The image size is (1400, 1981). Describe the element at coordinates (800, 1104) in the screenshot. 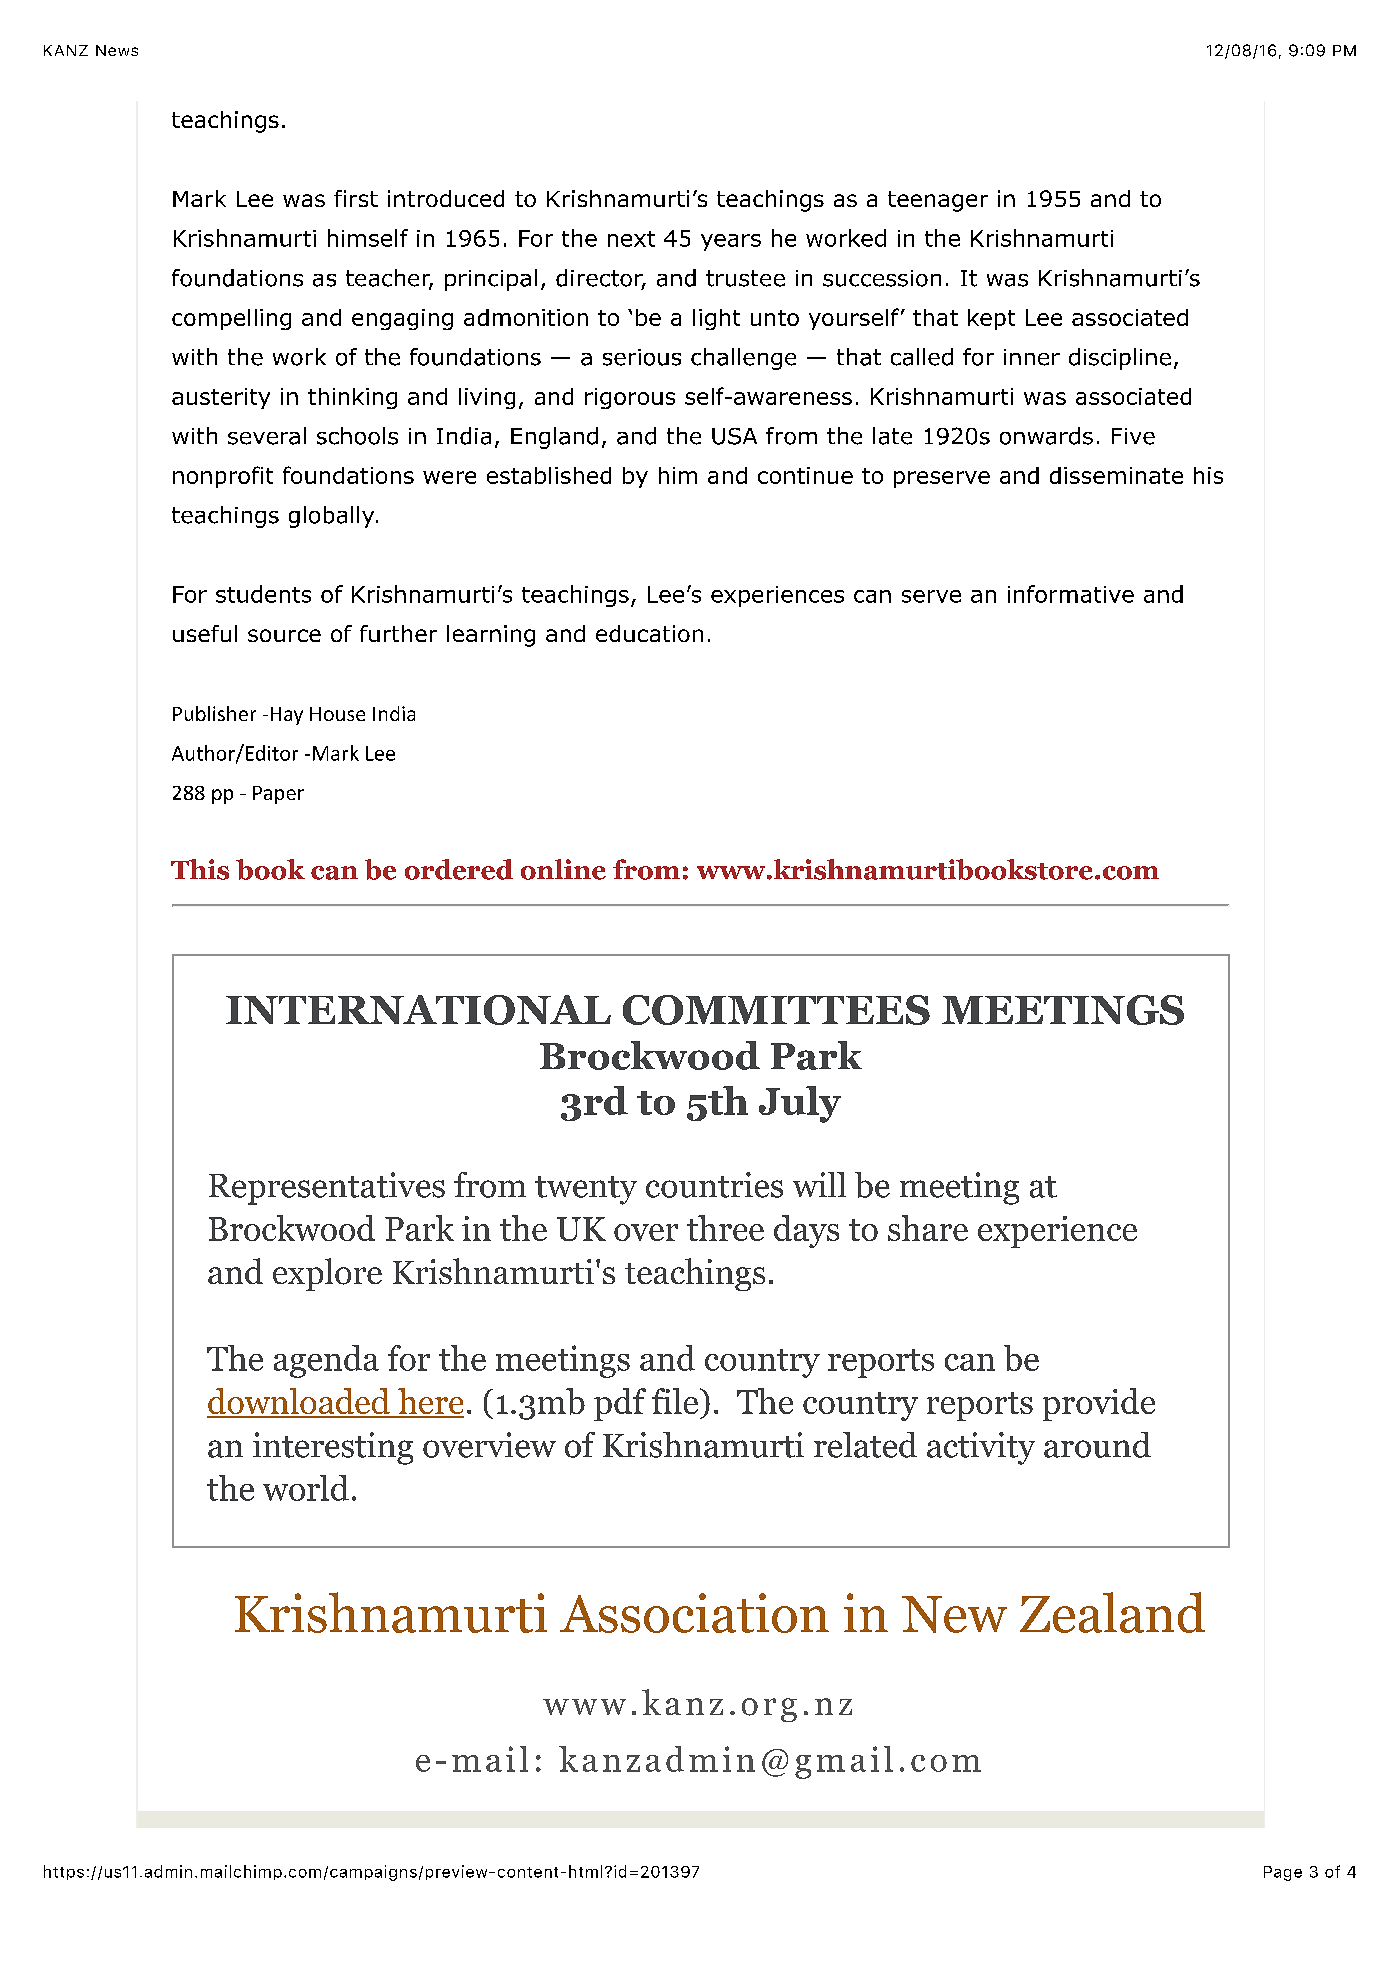

I see `July` at that location.
